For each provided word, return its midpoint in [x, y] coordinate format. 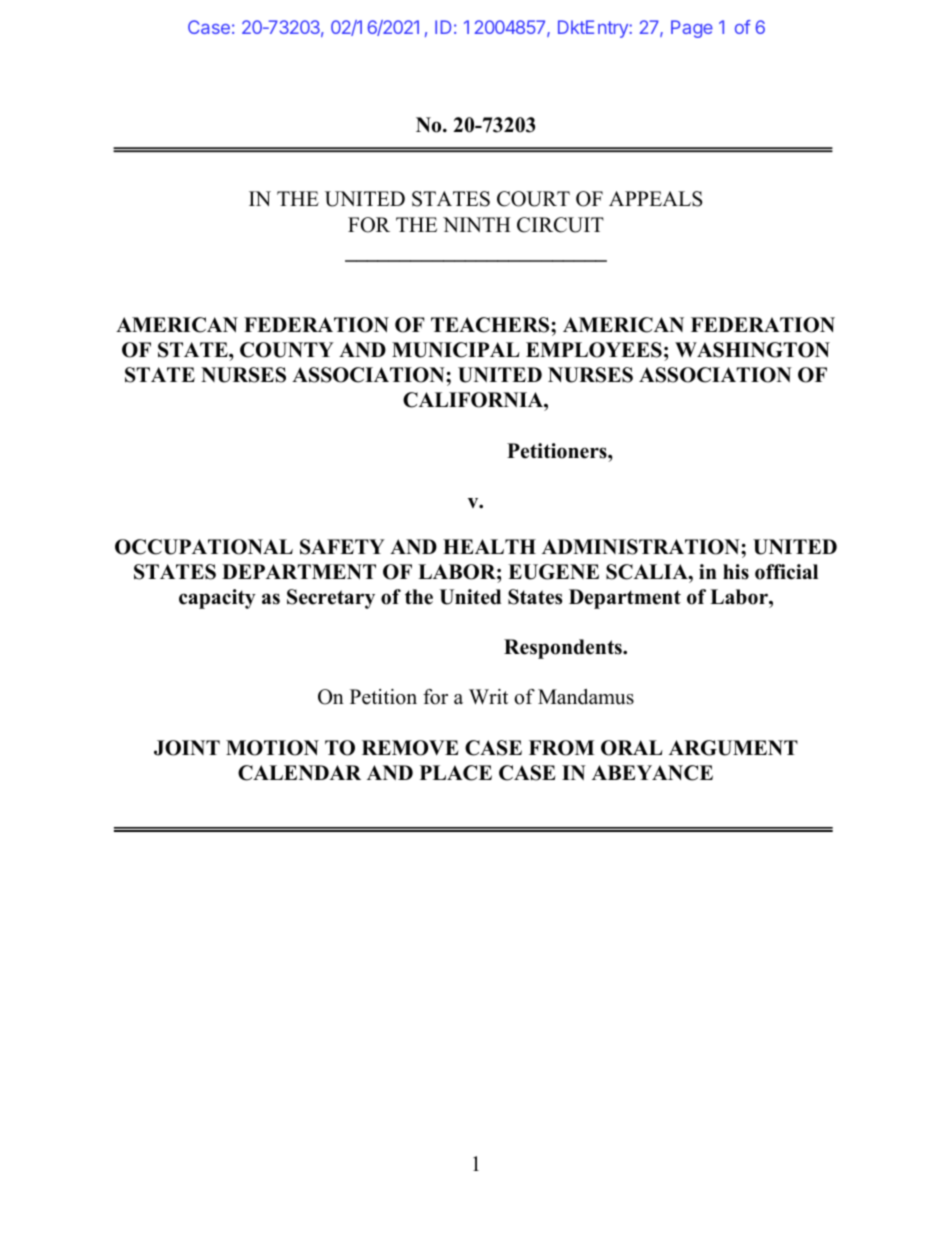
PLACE [456, 773]
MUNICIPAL [456, 350]
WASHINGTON [752, 350]
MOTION [272, 748]
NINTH [477, 224]
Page [692, 29]
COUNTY [287, 350]
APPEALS [655, 199]
